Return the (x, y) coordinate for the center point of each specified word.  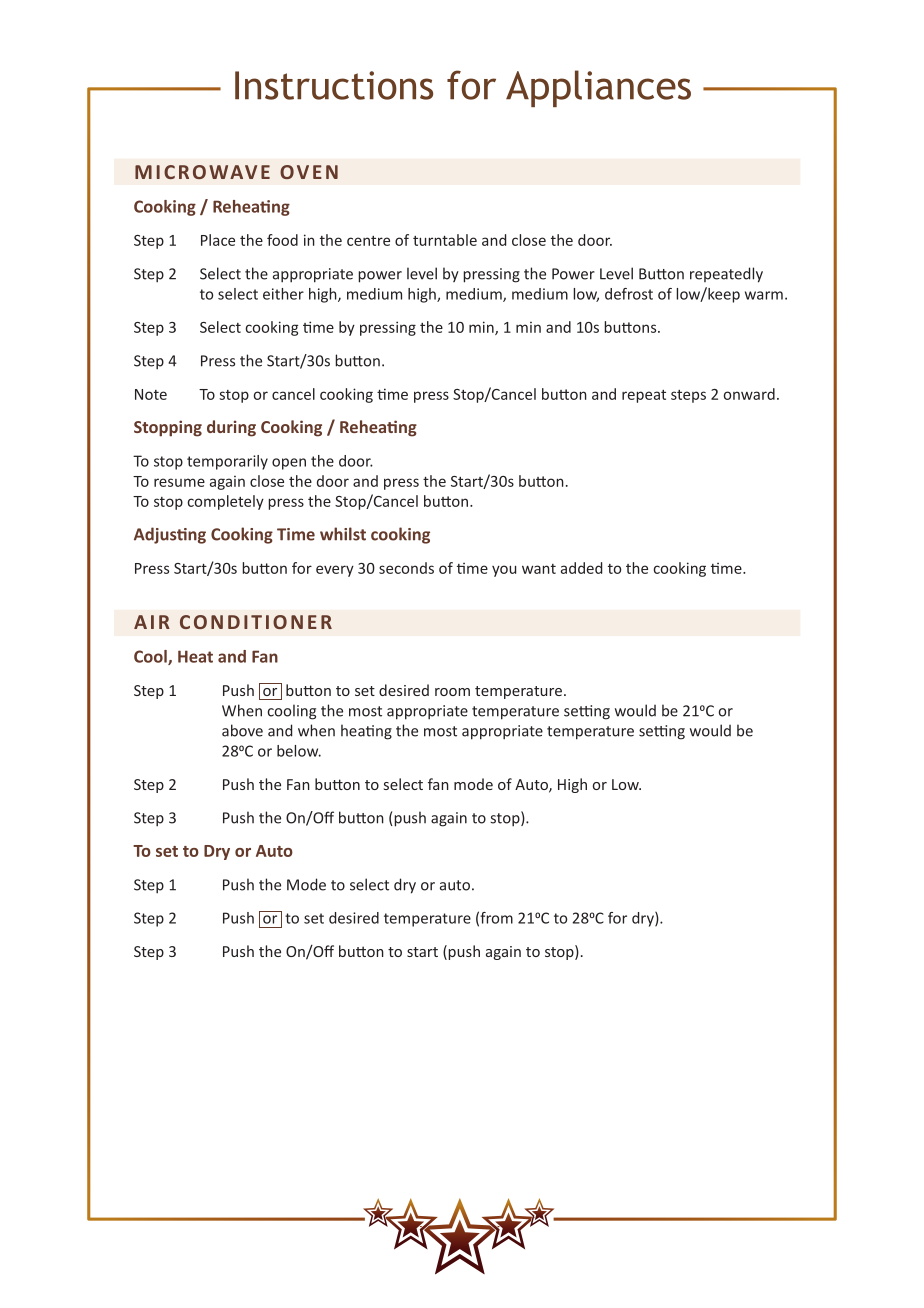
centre (368, 241)
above (242, 730)
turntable (445, 240)
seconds (406, 568)
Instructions (334, 85)
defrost (629, 294)
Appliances (598, 88)
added (581, 568)
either (283, 294)
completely (225, 502)
